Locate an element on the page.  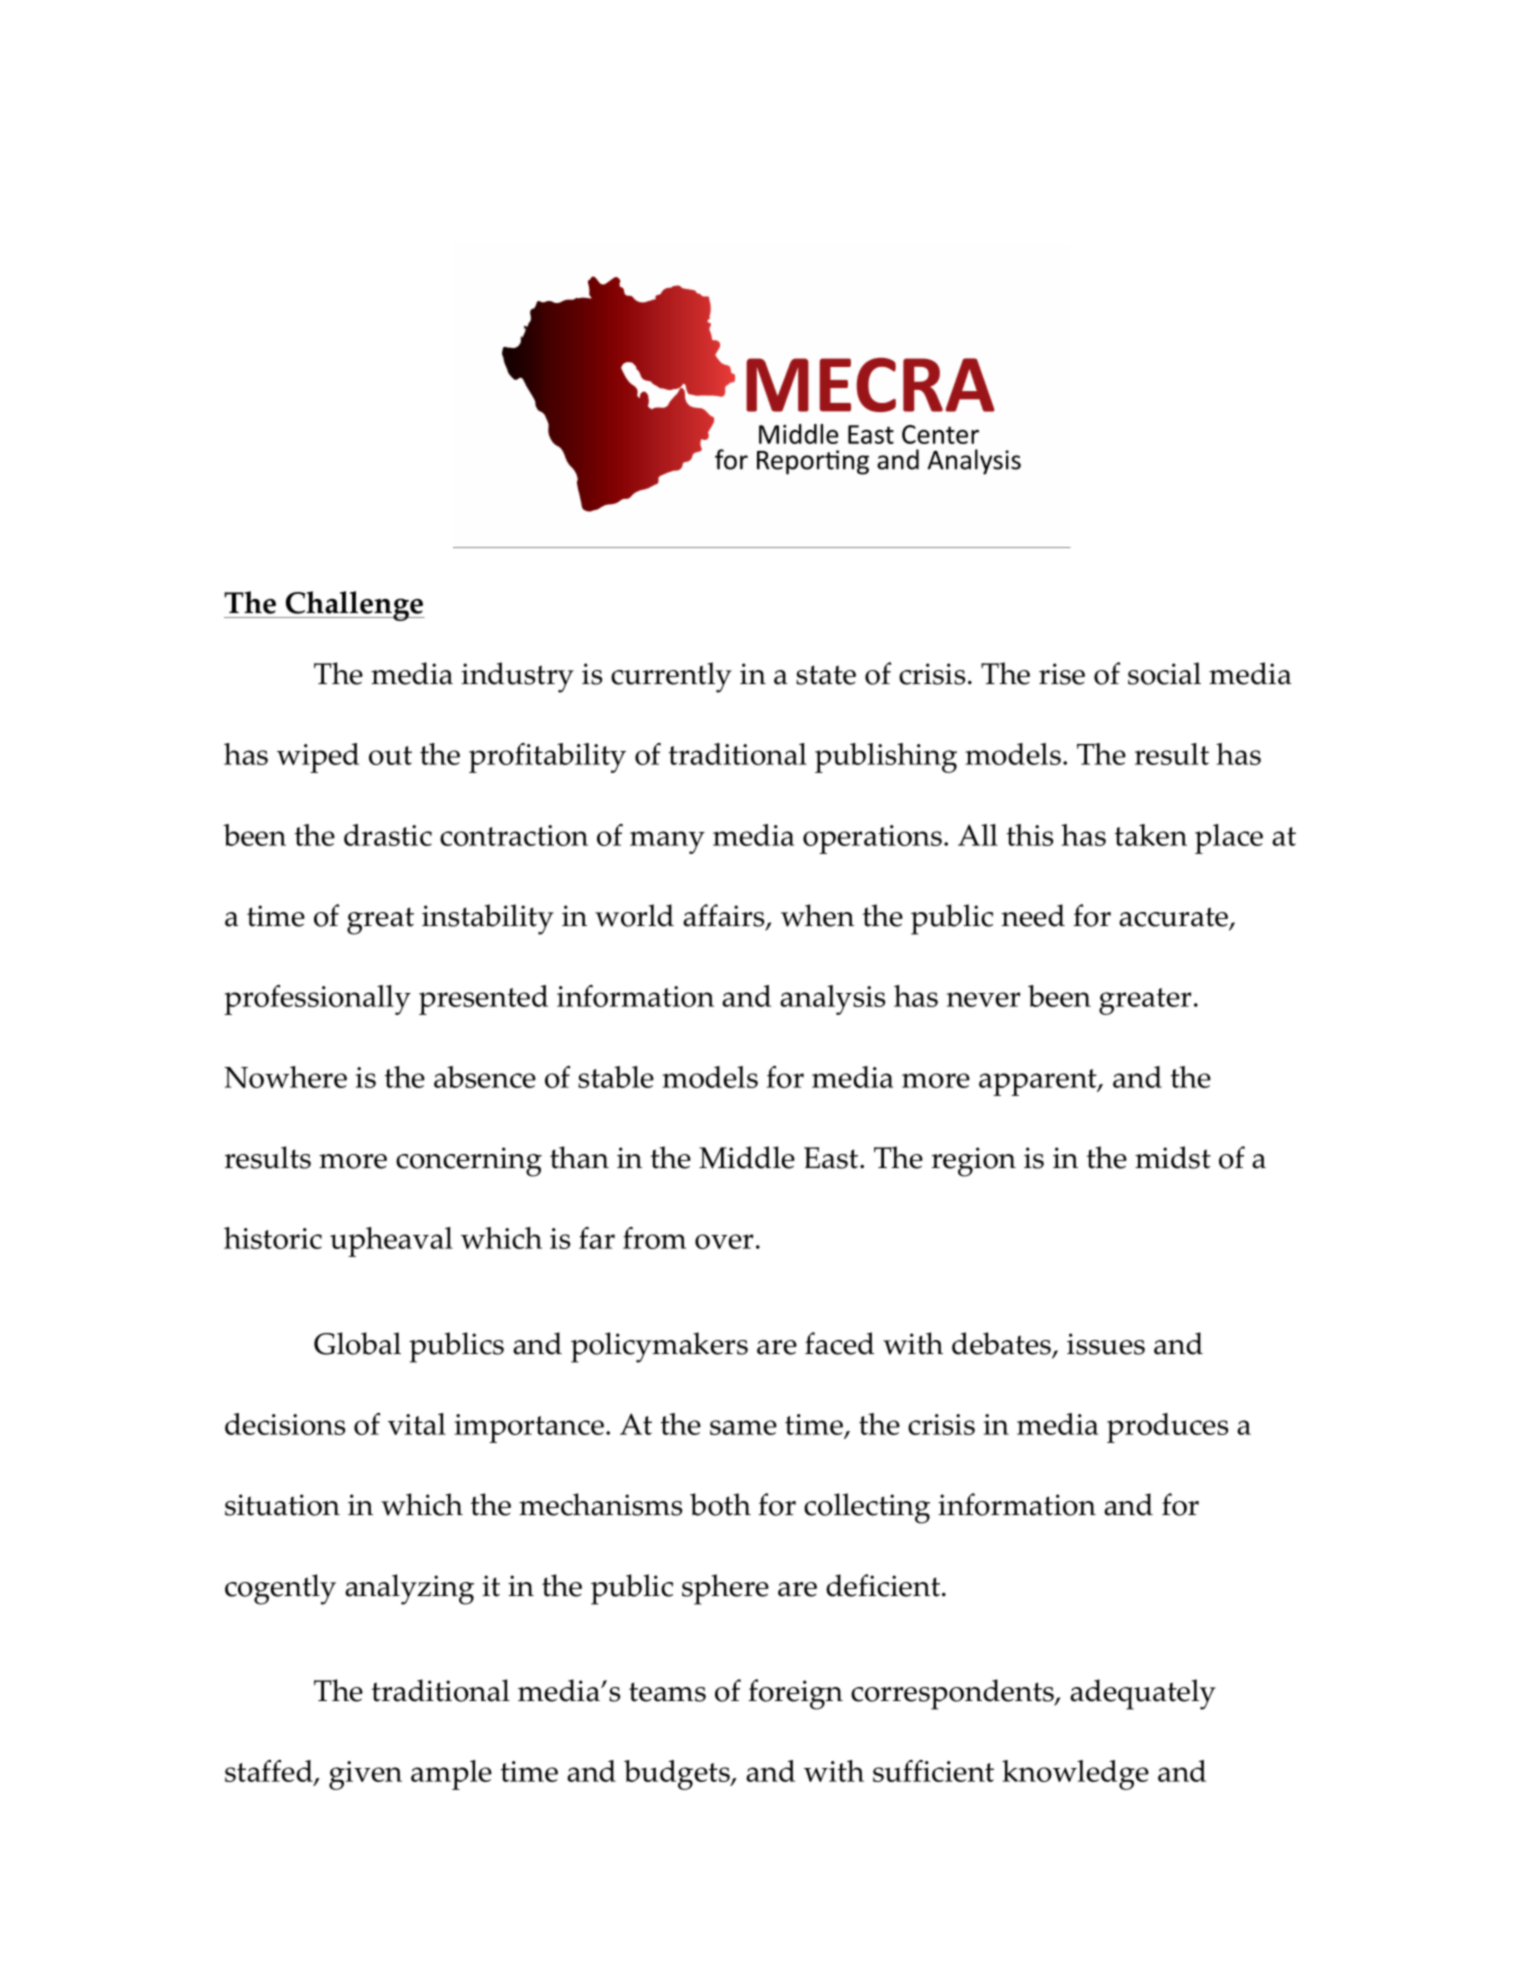
professionally is located at coordinates (317, 1000).
